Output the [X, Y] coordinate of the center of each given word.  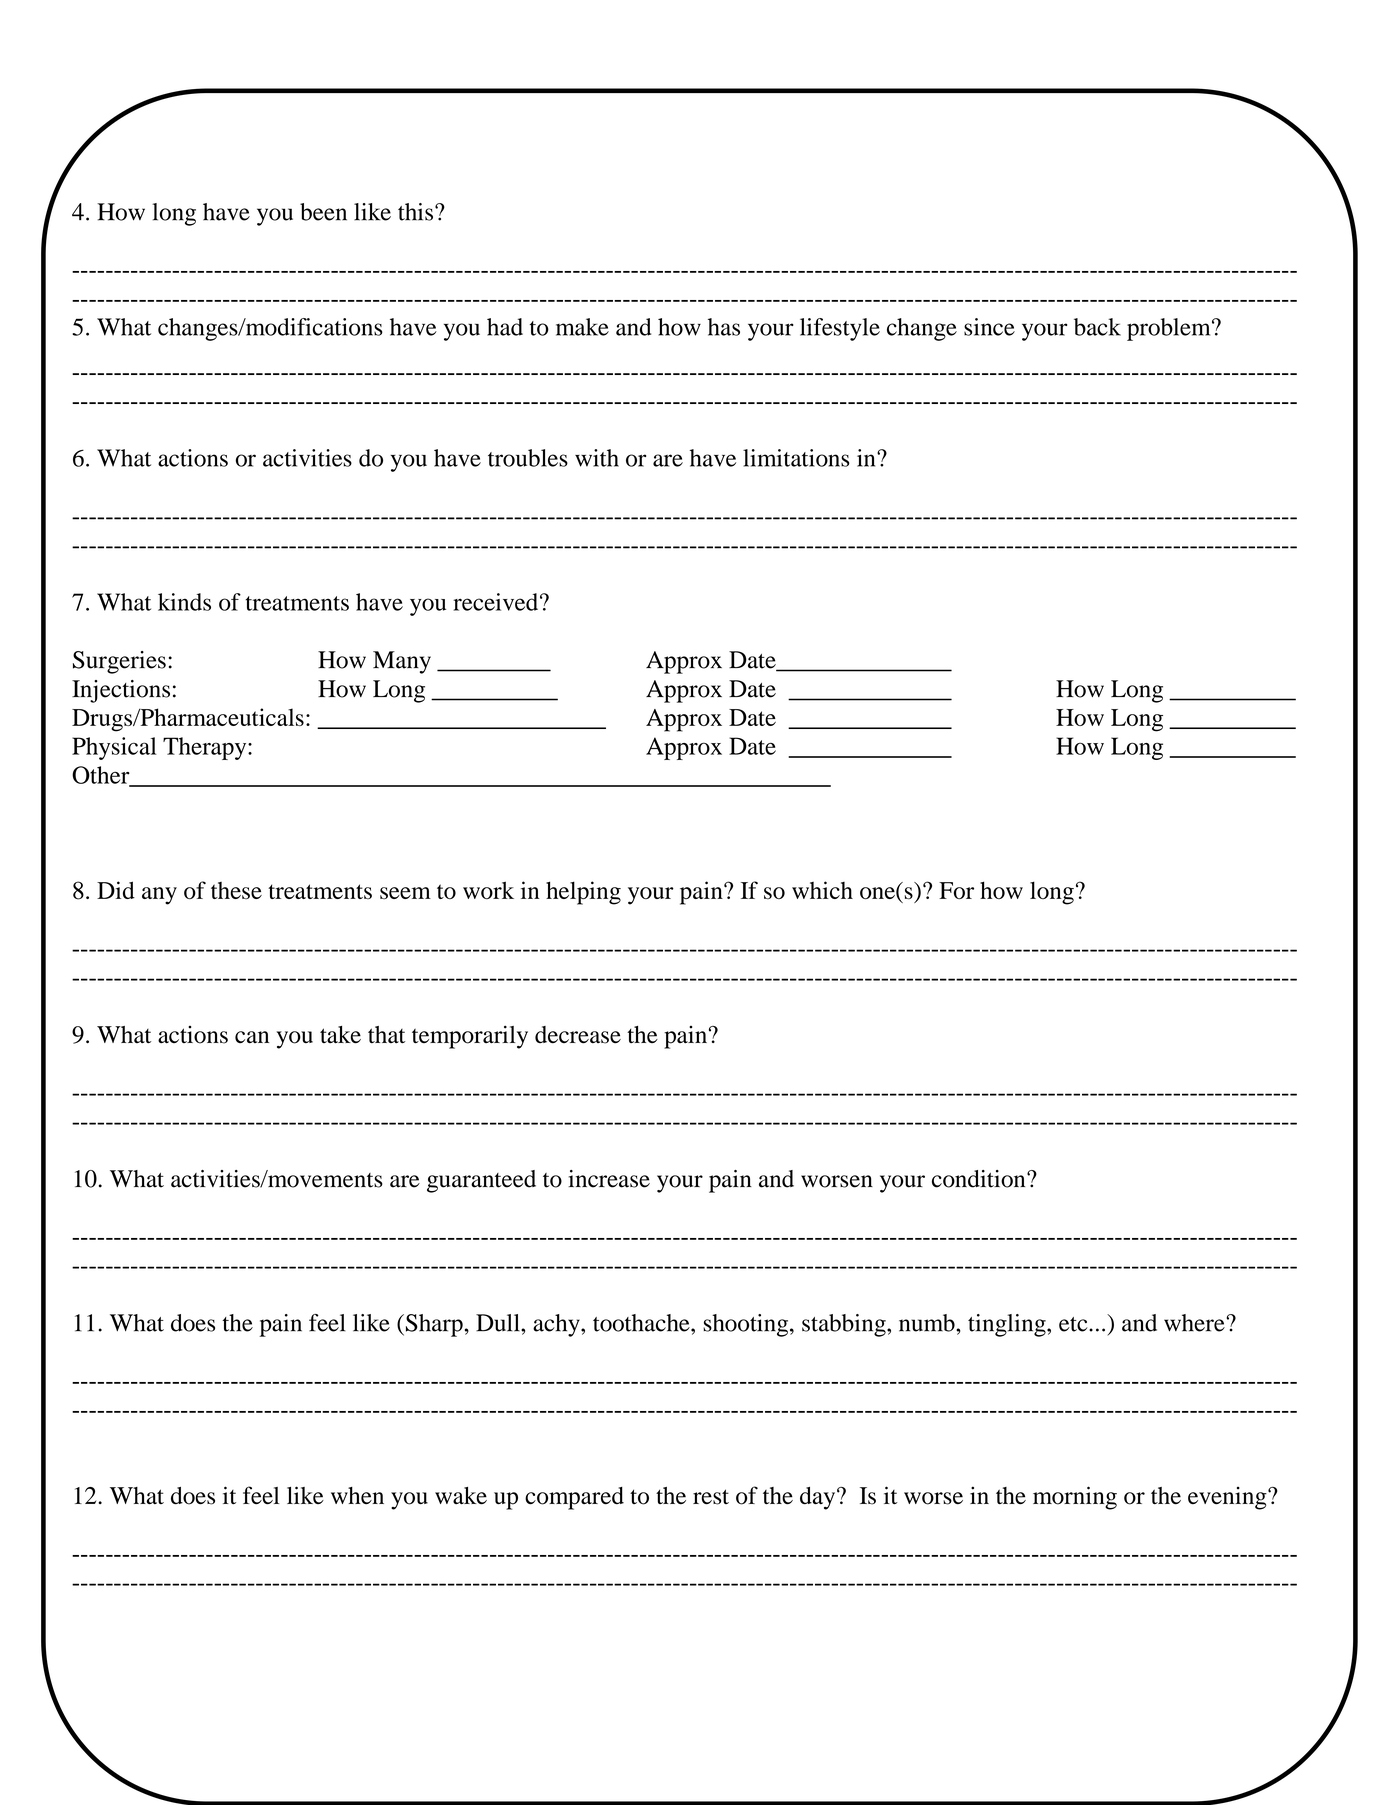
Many [402, 662]
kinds [184, 602]
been [323, 212]
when [357, 1495]
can [252, 1037]
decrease [578, 1035]
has [724, 327]
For [956, 890]
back [1097, 327]
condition [980, 1179]
